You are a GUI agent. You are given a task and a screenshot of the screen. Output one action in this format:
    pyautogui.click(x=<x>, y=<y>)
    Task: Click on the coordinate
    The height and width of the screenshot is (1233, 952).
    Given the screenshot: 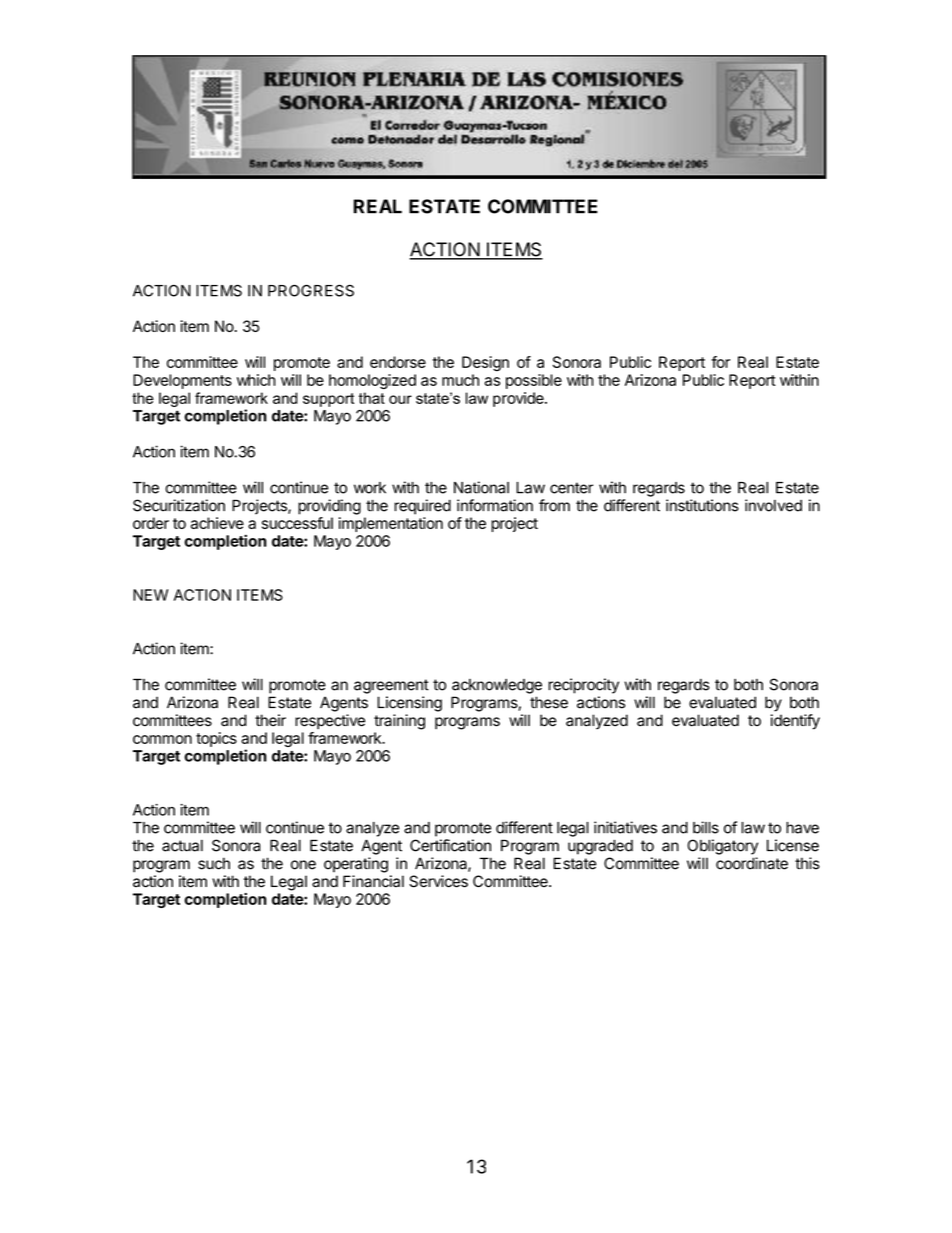 What is the action you would take?
    pyautogui.click(x=752, y=863)
